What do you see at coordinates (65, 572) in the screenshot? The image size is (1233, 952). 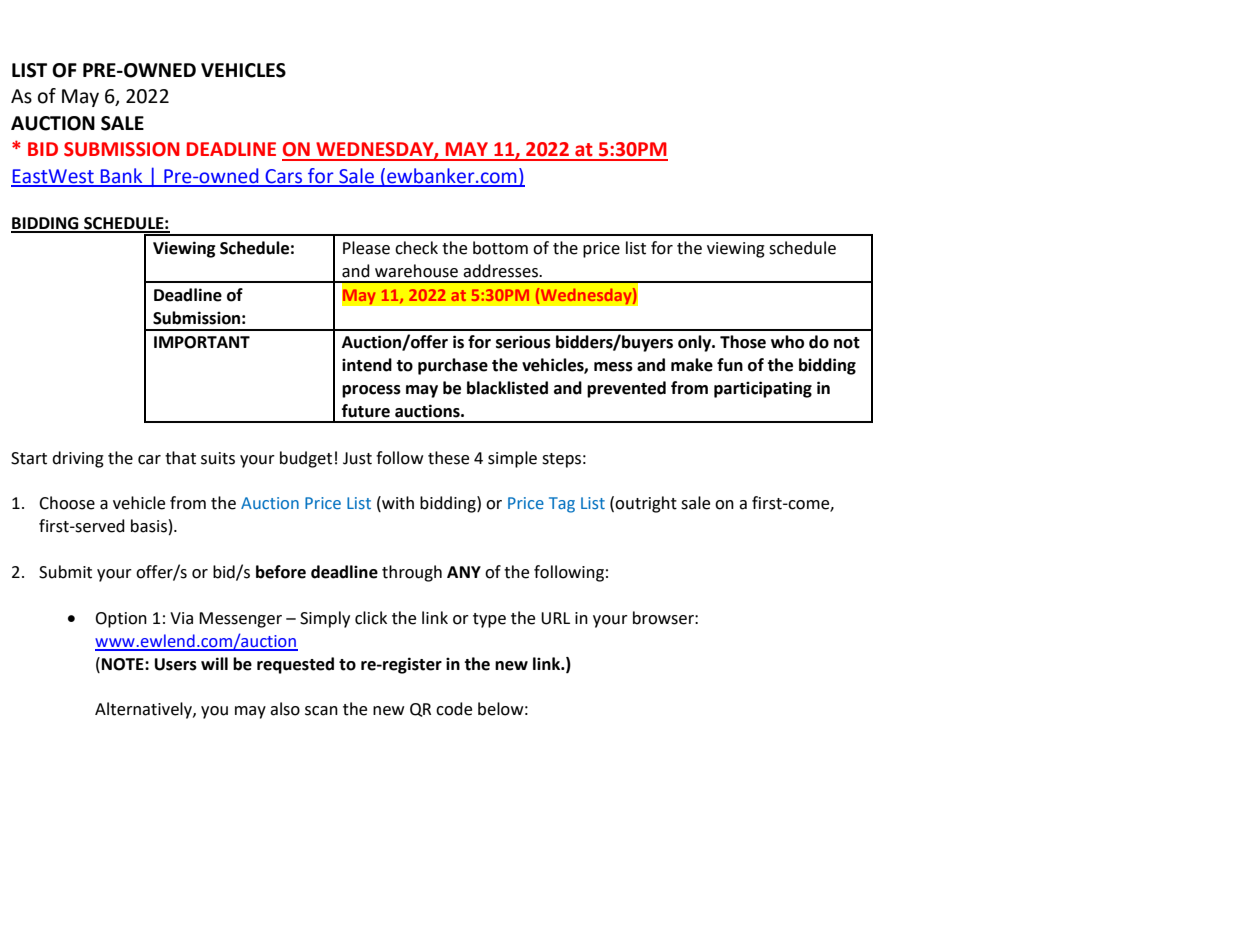 I see `Submit` at bounding box center [65, 572].
